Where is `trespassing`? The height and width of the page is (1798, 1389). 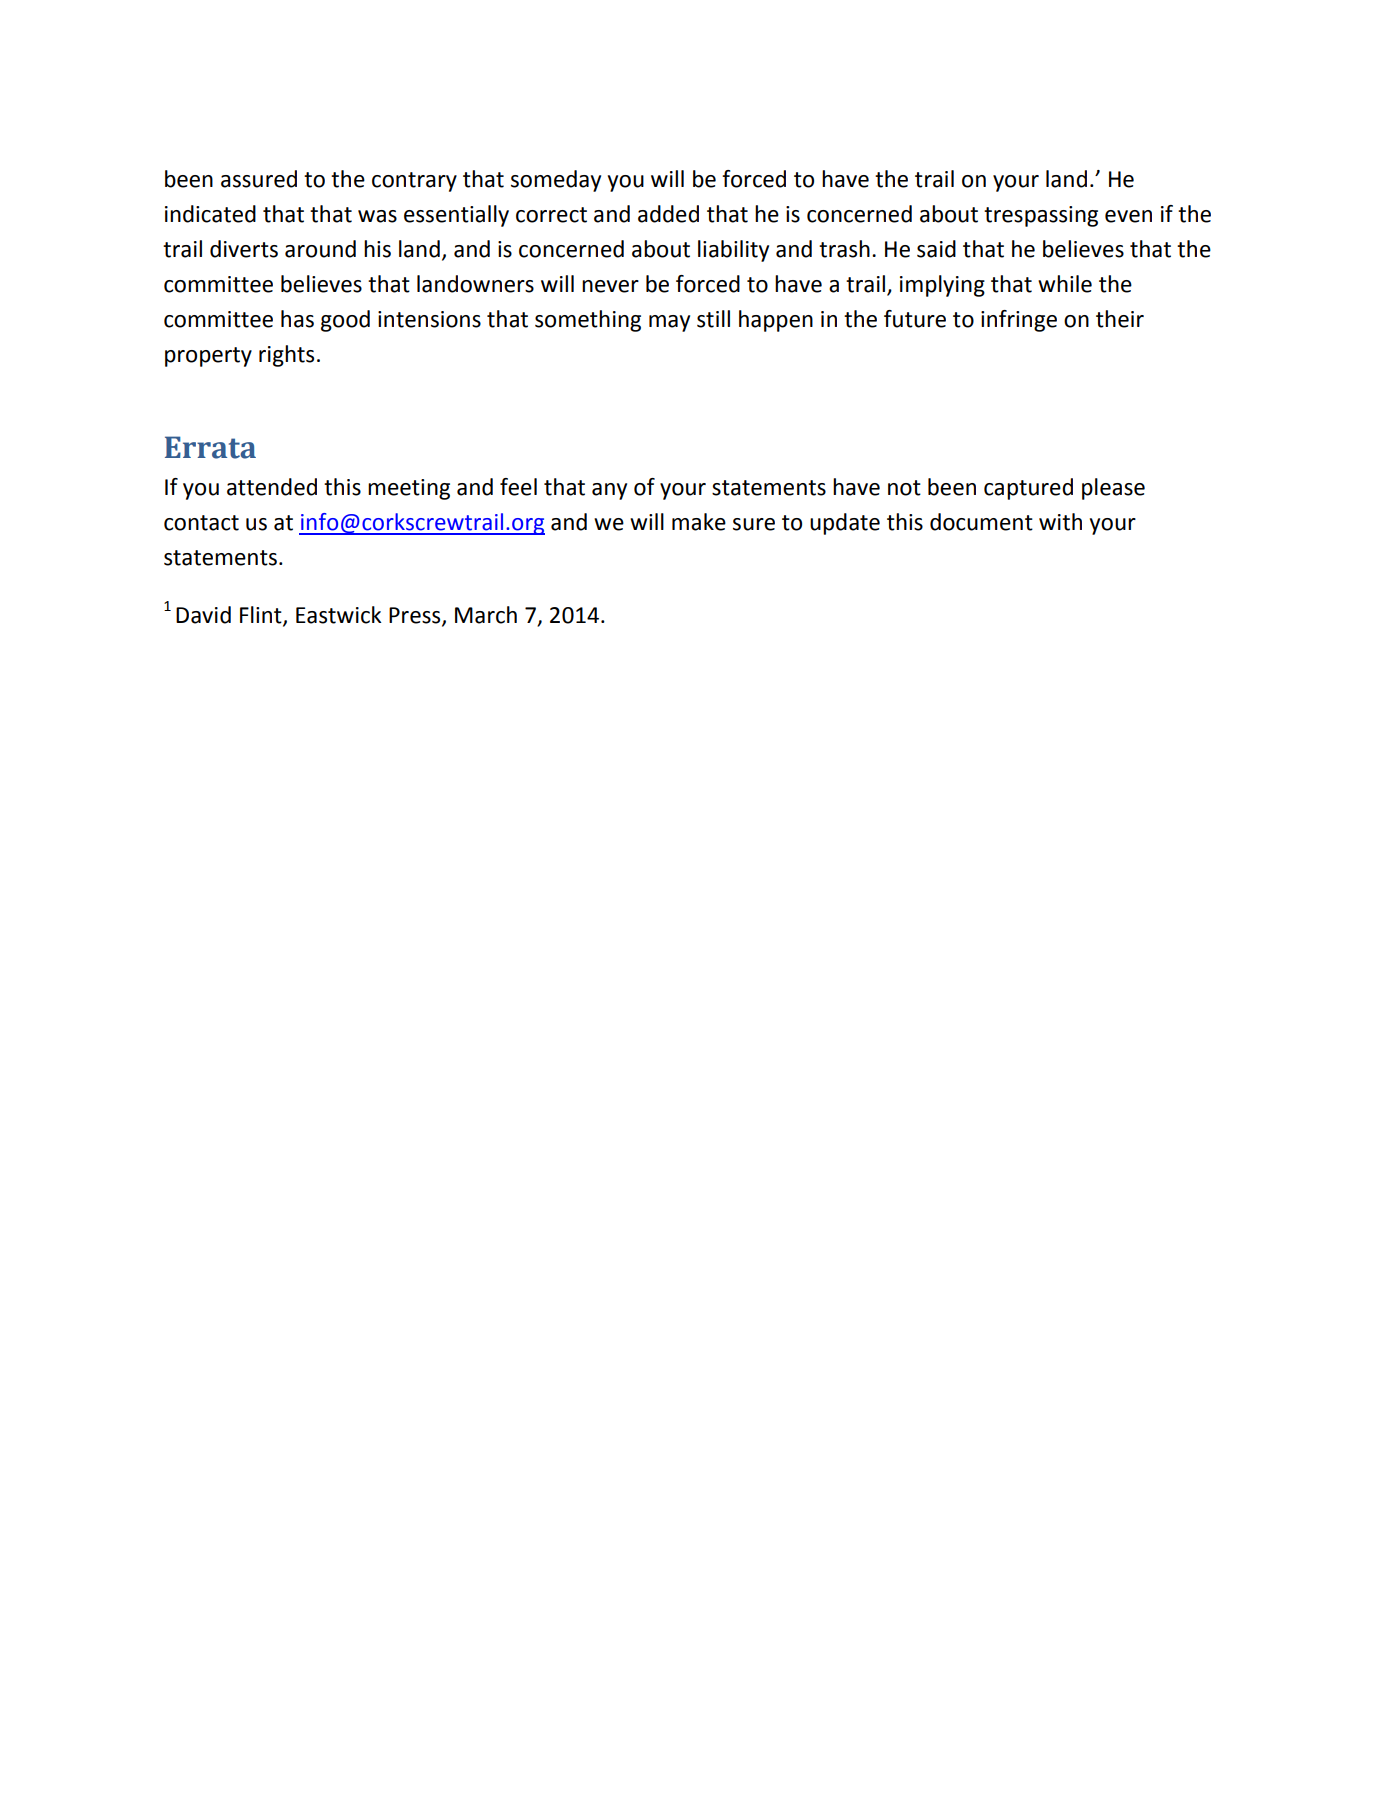
trespassing is located at coordinates (1041, 216).
